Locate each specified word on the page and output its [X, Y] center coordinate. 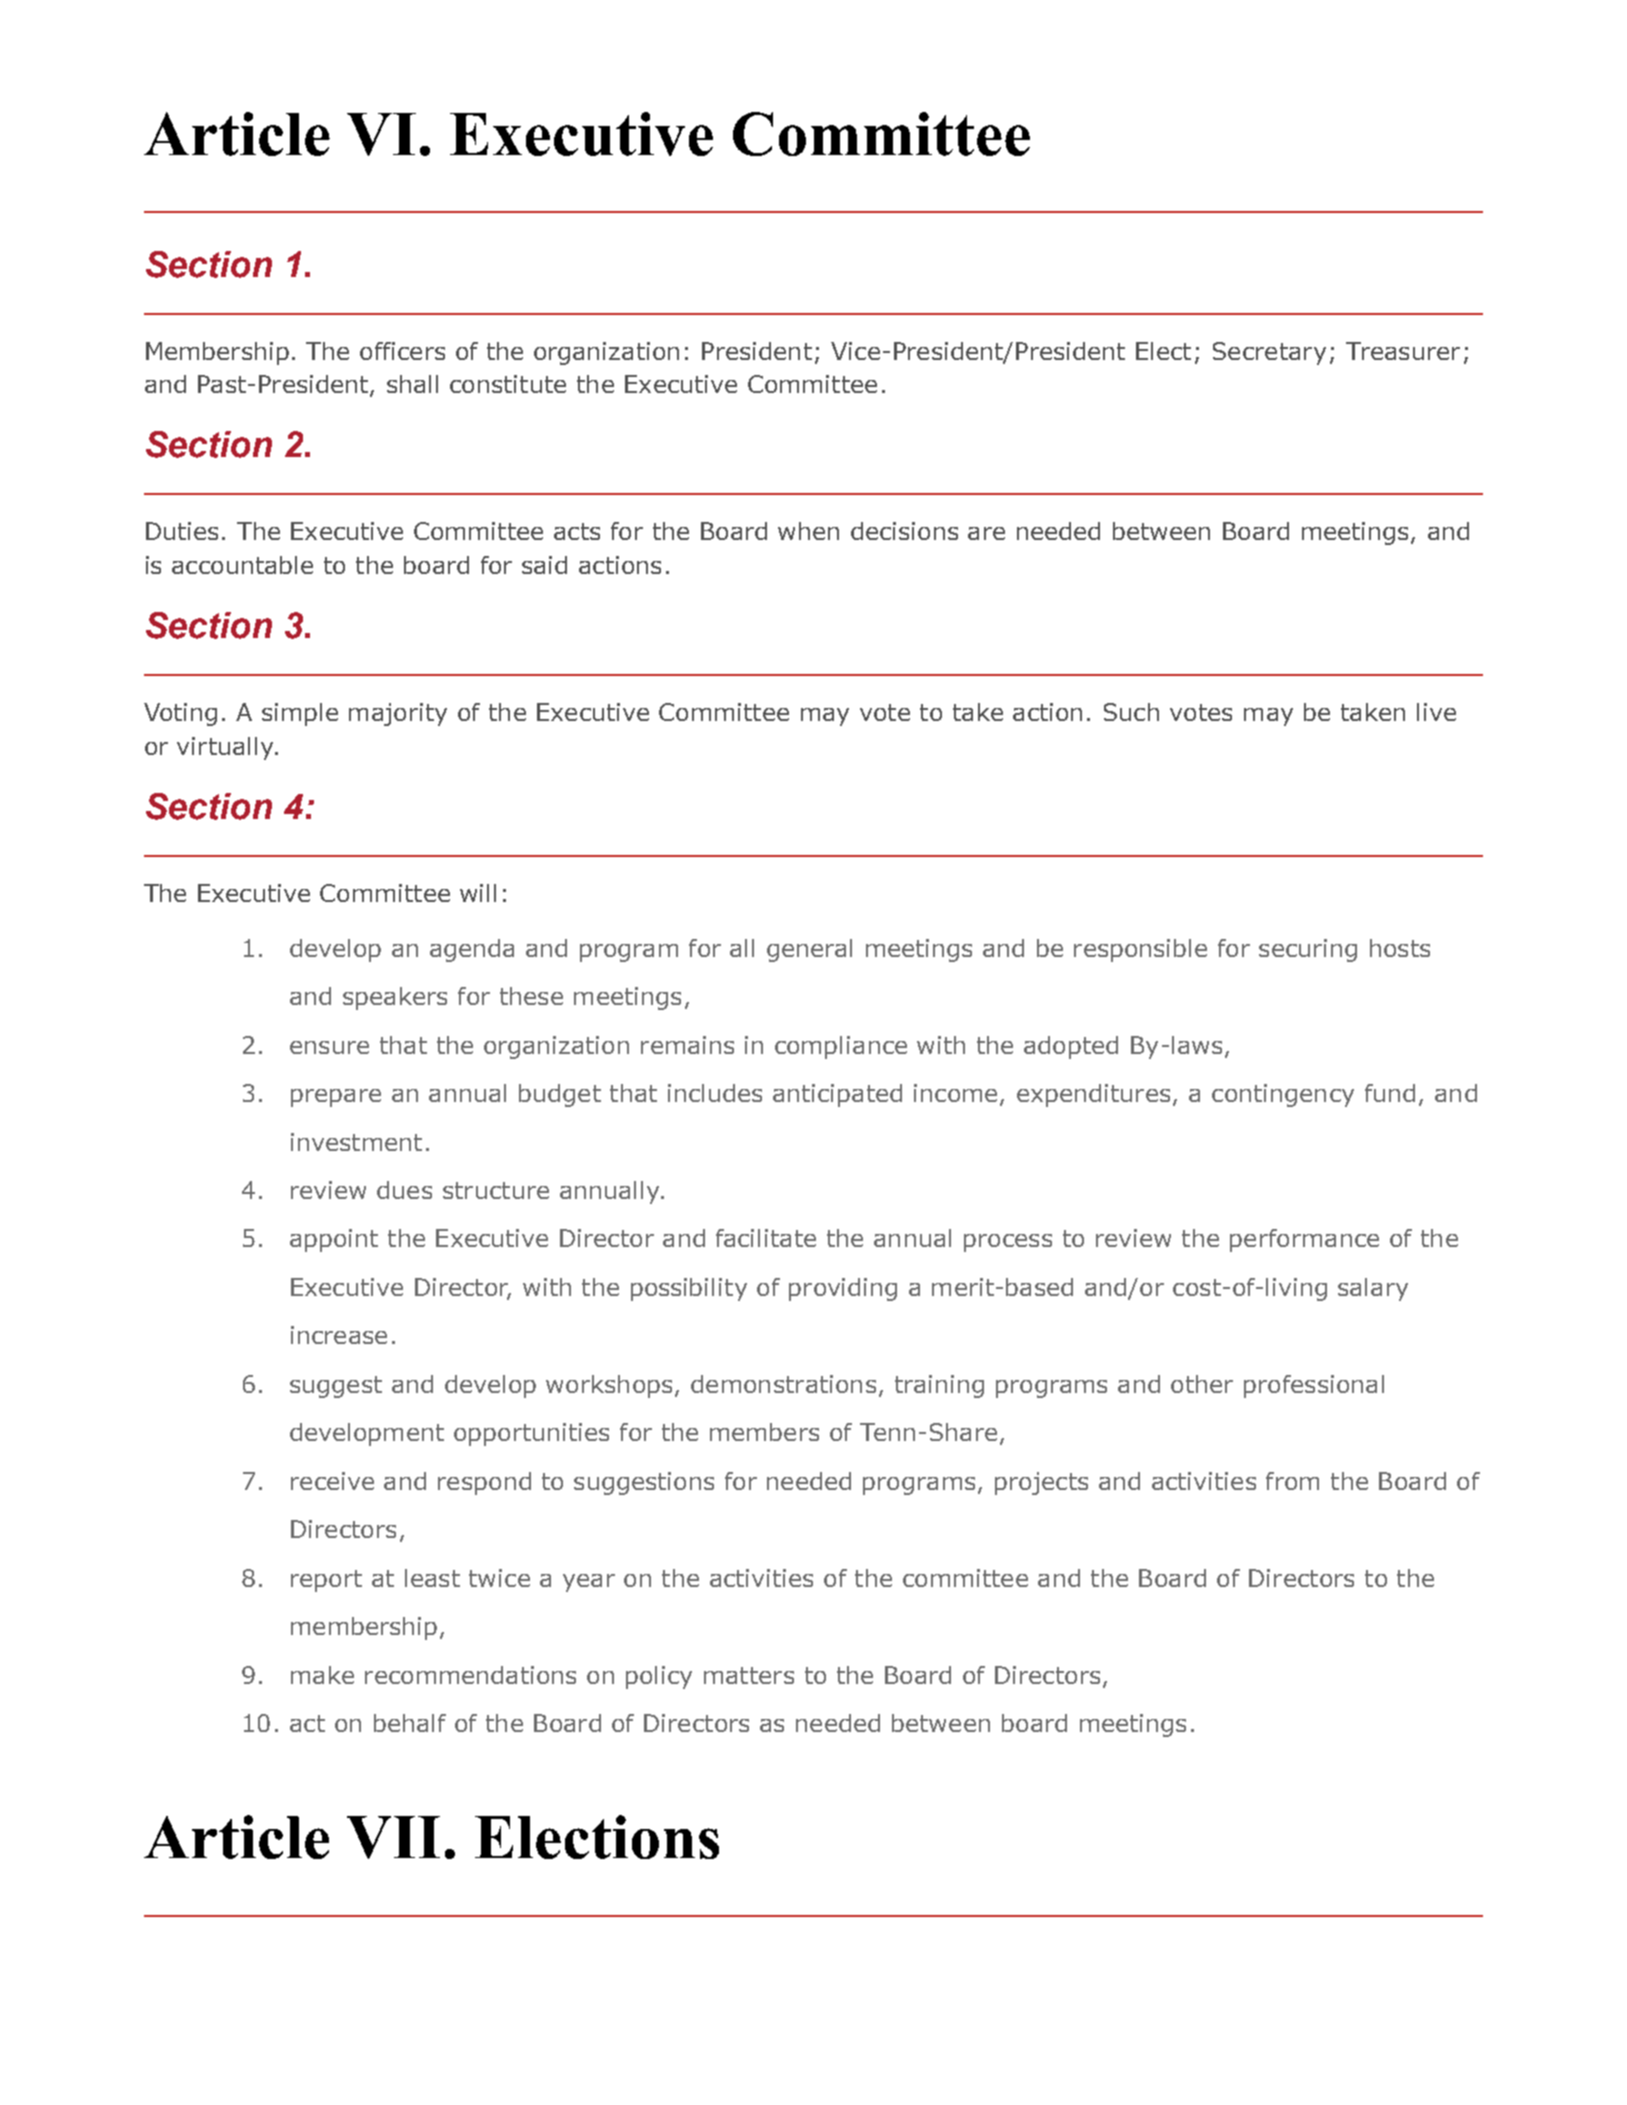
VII [393, 1837]
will [478, 893]
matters [749, 1675]
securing [1308, 950]
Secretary [1269, 353]
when [808, 531]
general [809, 950]
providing [843, 1289]
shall [412, 384]
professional [1314, 1386]
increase [339, 1335]
